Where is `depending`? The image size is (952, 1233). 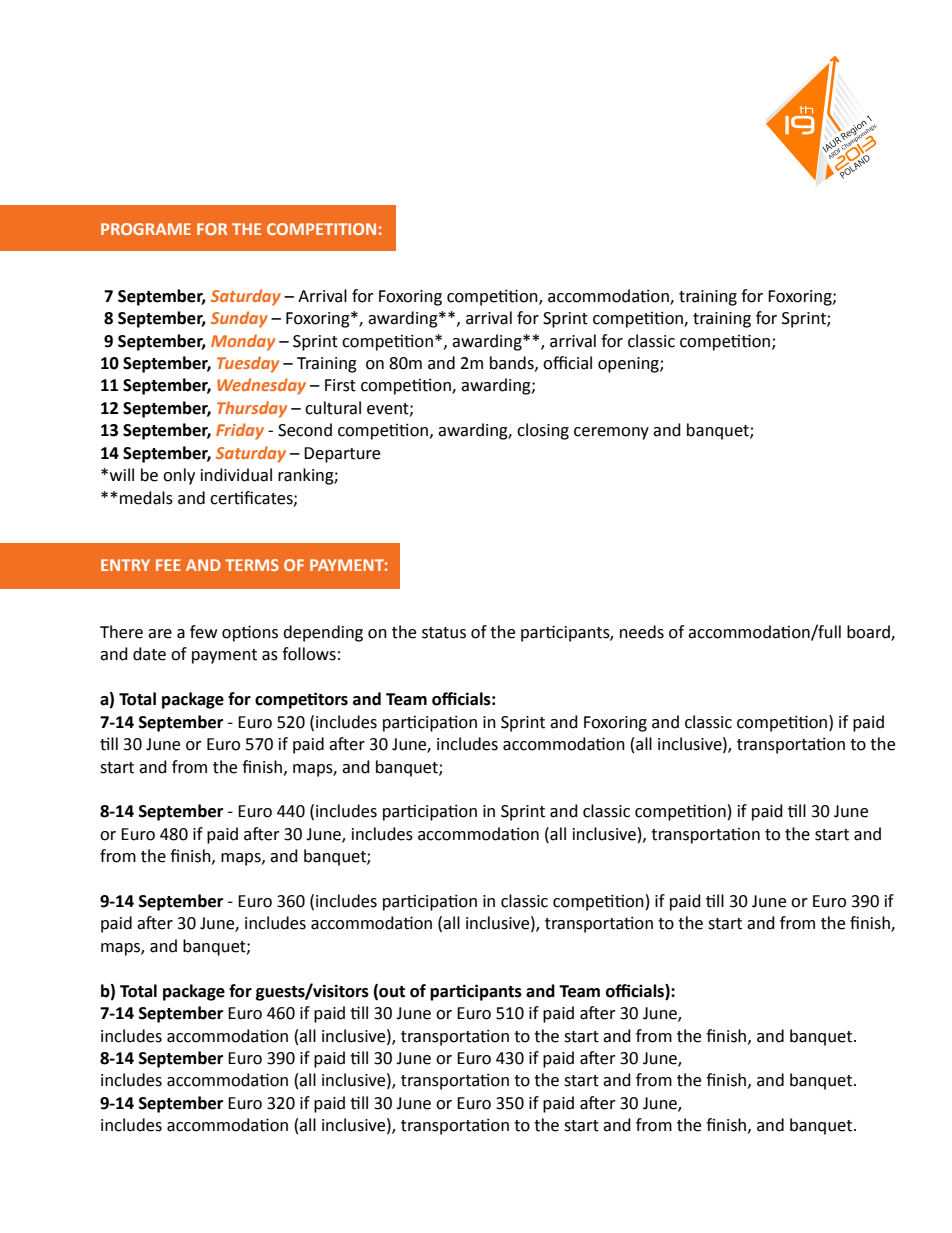
depending is located at coordinates (323, 633).
